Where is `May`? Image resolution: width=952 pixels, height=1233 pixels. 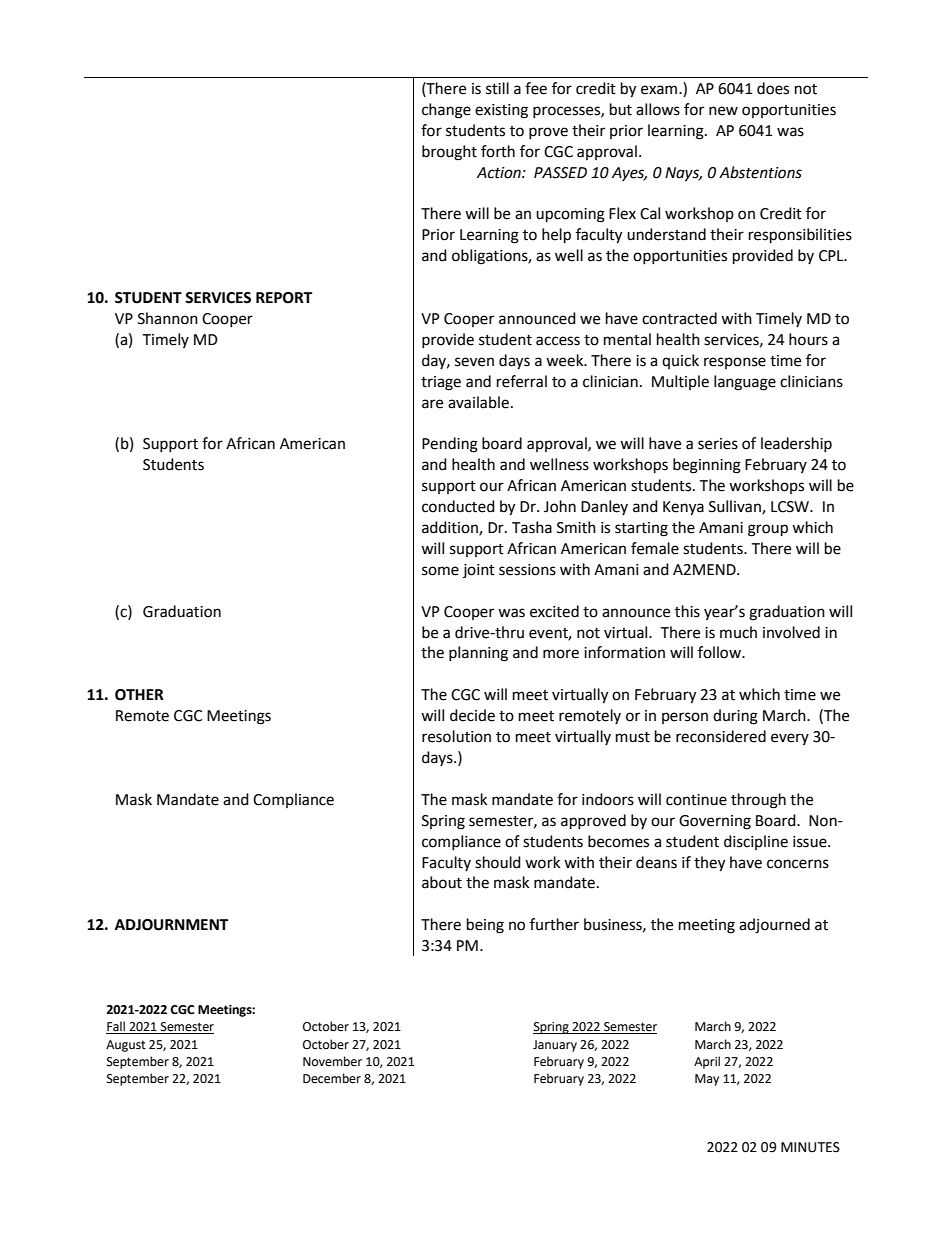
May is located at coordinates (707, 1080).
